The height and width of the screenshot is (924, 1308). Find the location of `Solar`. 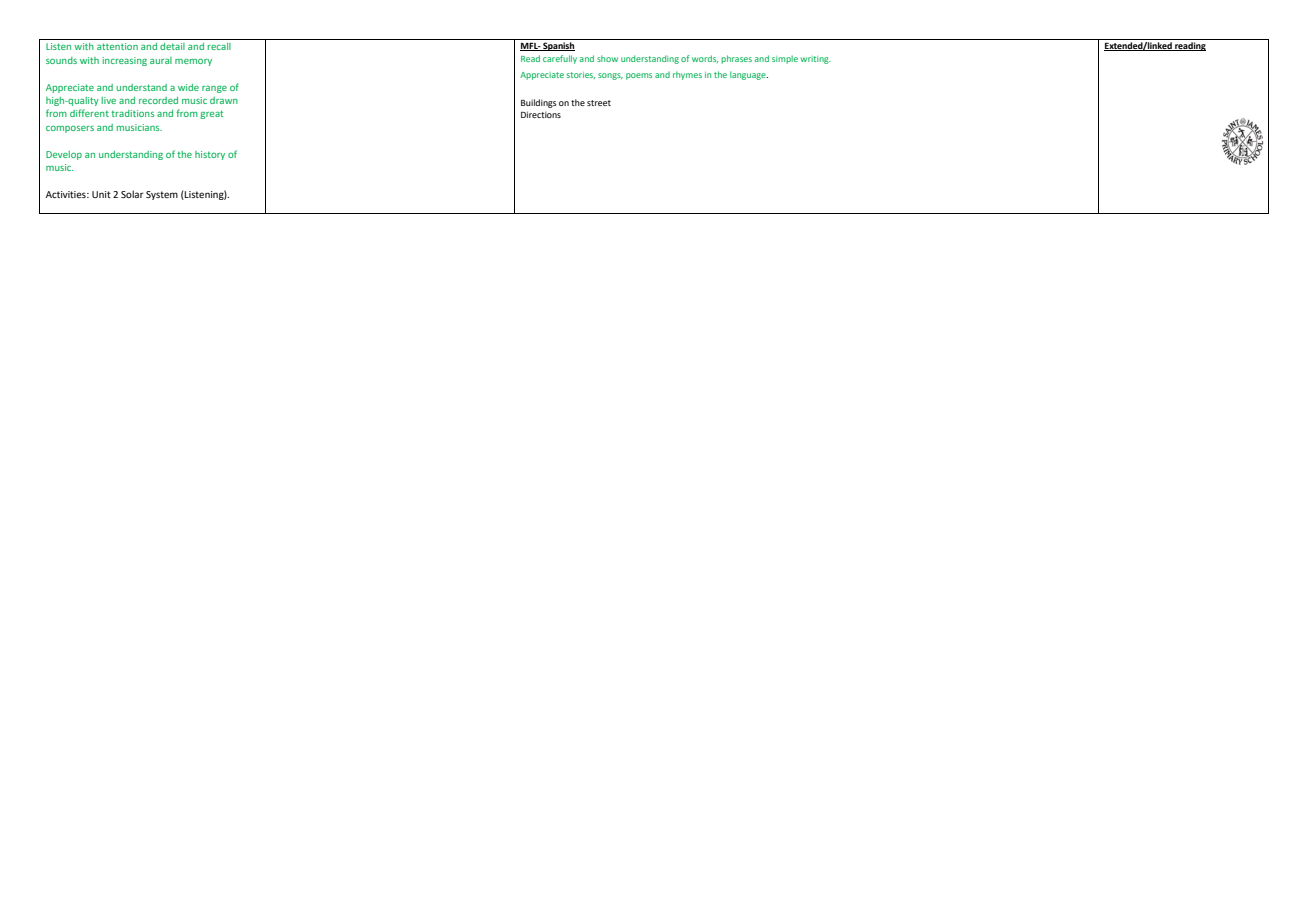

Solar is located at coordinates (132, 194).
